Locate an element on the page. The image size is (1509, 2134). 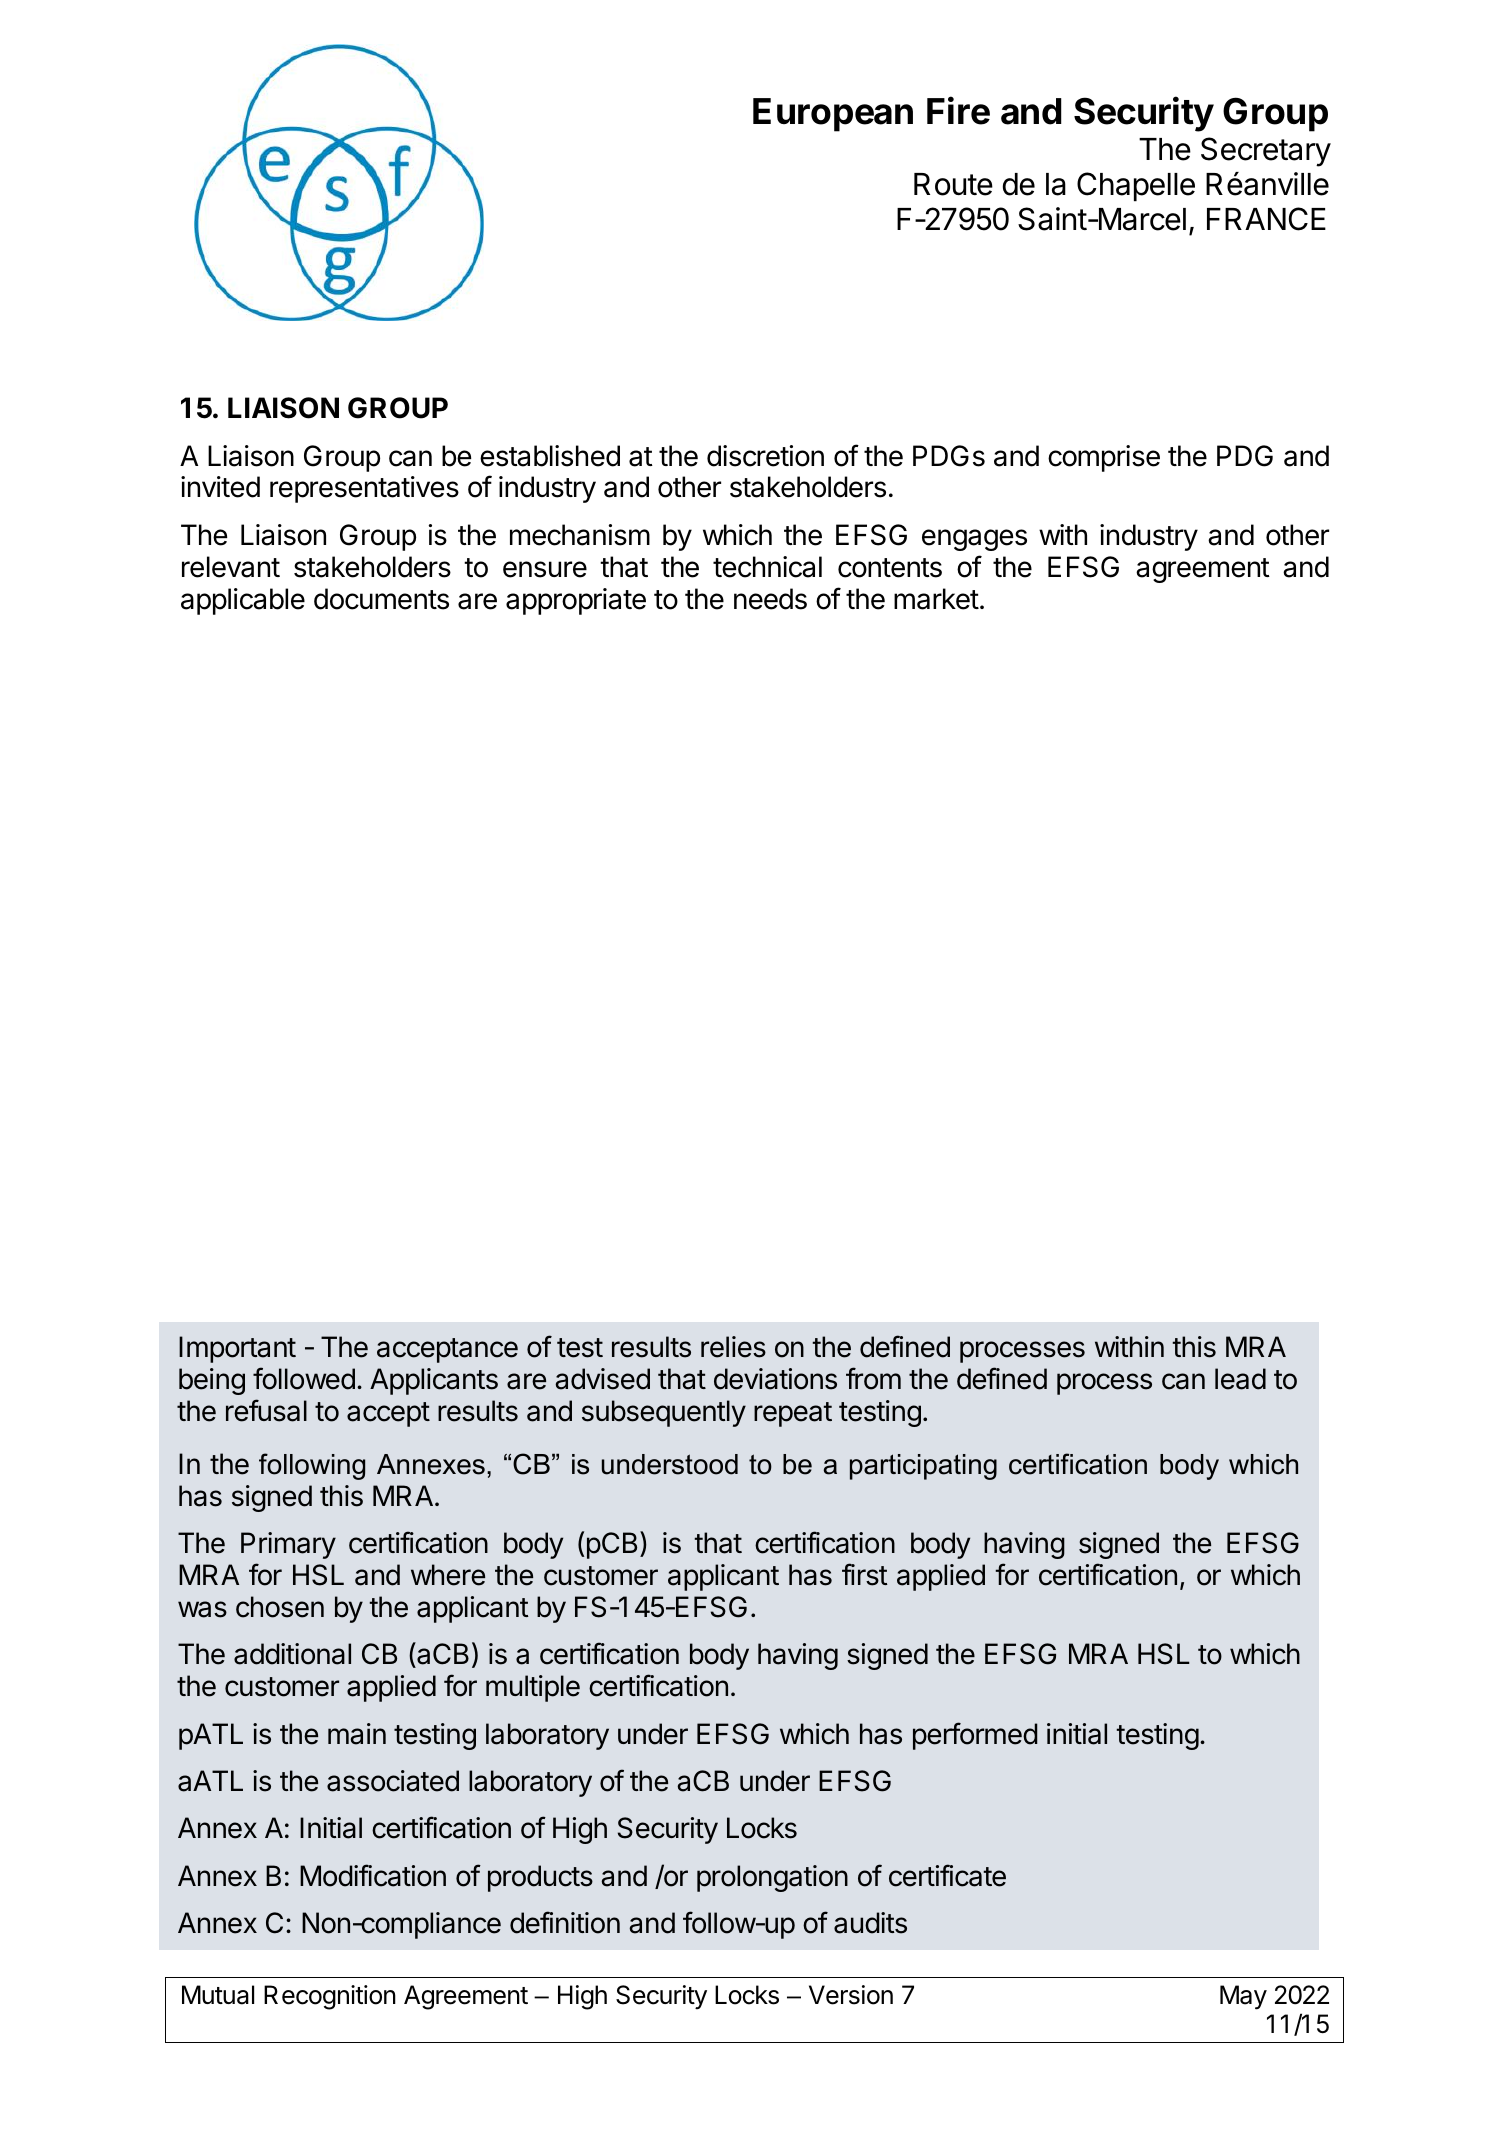
May is located at coordinates (1243, 1997).
